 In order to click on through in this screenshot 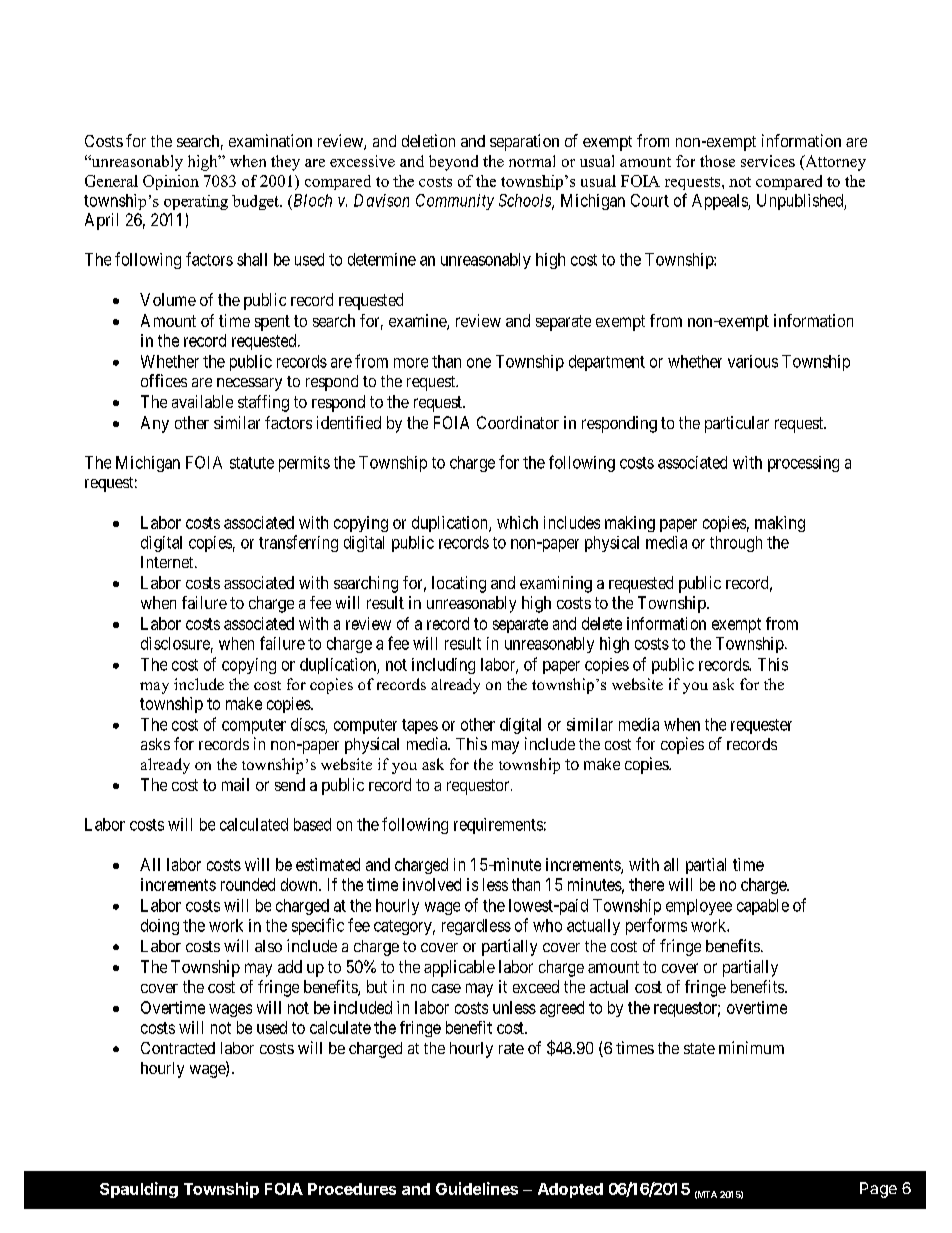, I will do `click(736, 544)`.
